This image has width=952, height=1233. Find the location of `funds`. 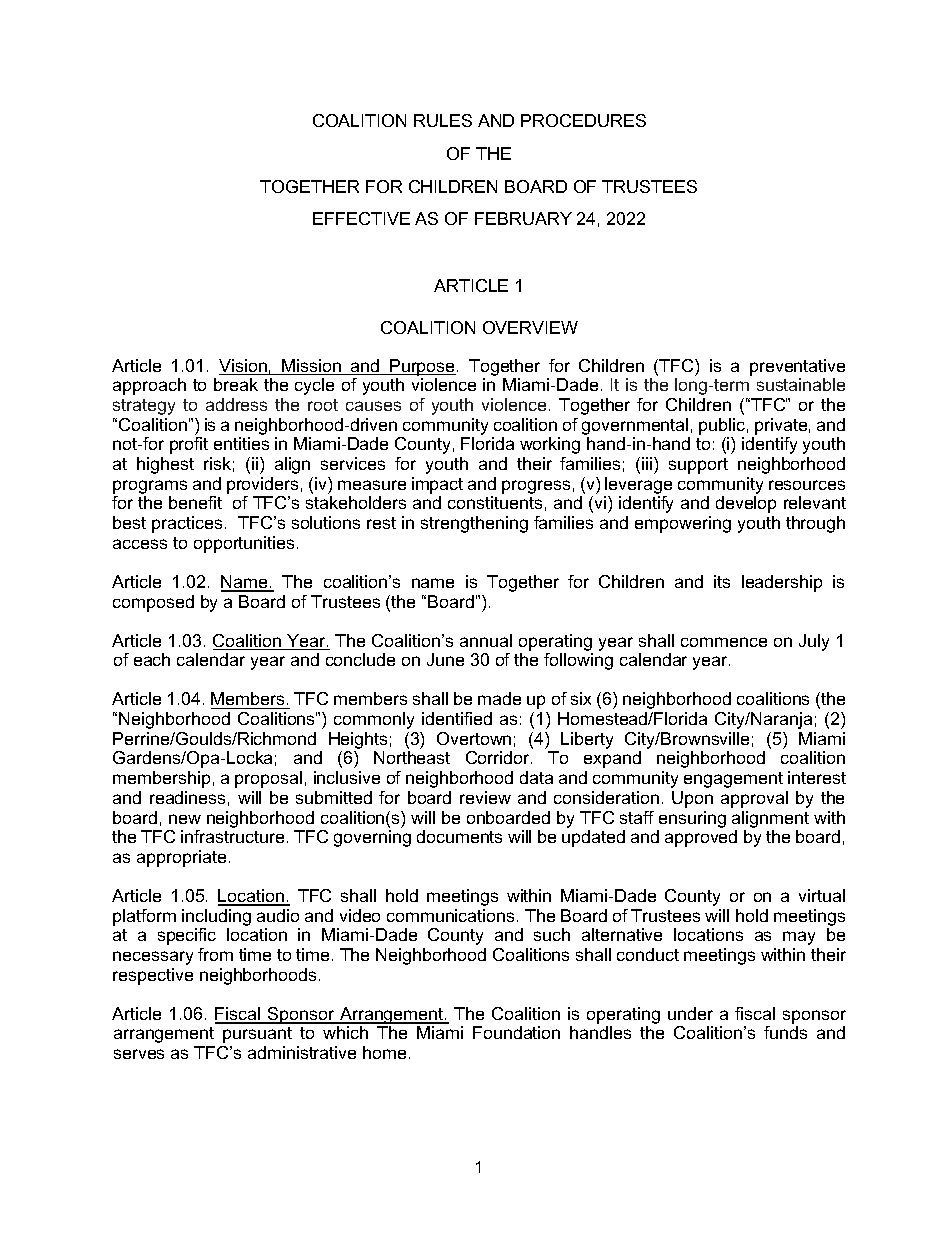

funds is located at coordinates (785, 1032).
